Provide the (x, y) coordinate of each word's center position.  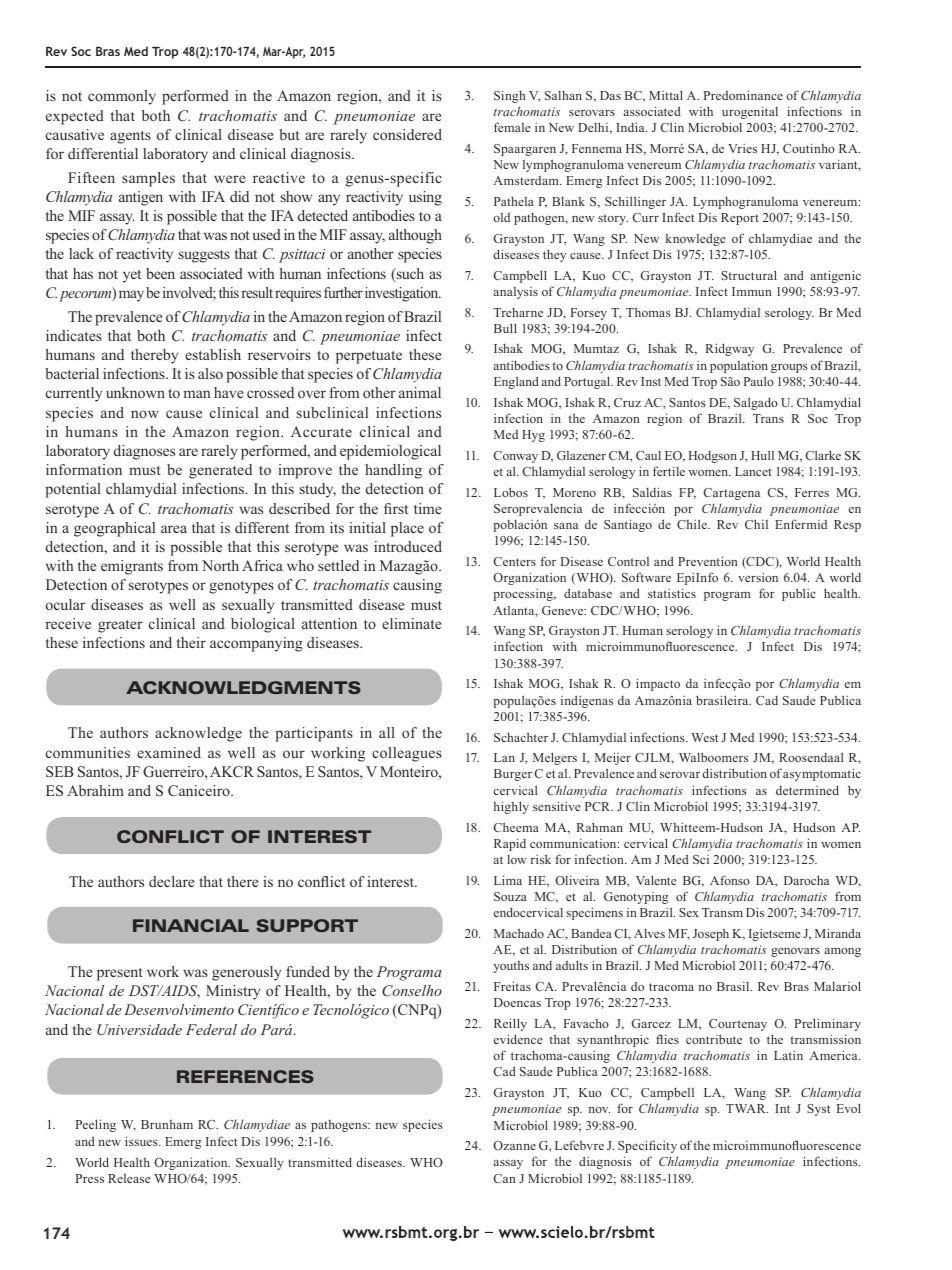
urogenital (750, 112)
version (758, 577)
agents (130, 137)
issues (142, 1141)
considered (407, 134)
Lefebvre (579, 1145)
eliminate (411, 623)
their (191, 642)
